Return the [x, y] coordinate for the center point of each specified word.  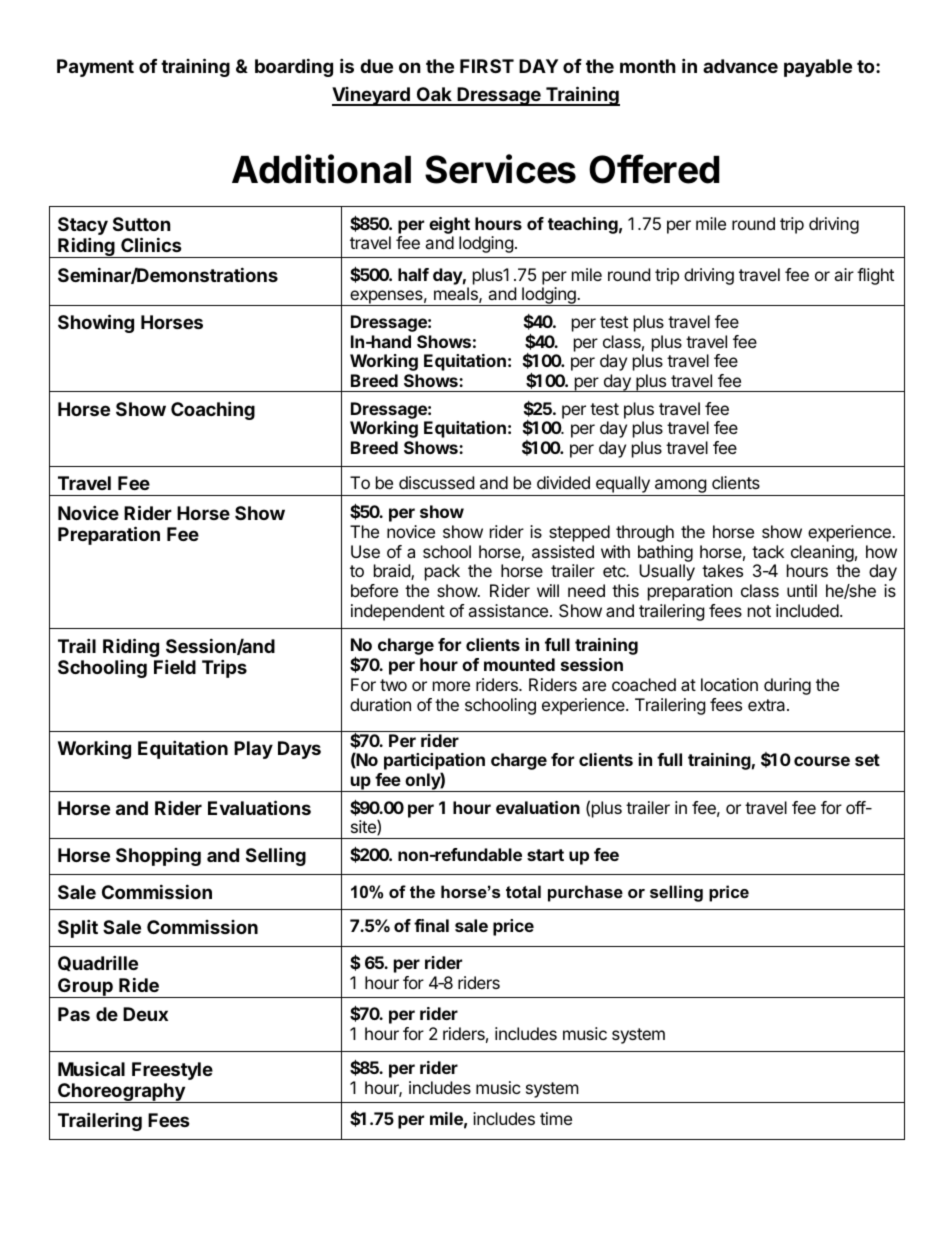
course [822, 761]
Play [253, 750]
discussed [436, 482]
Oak [434, 96]
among [680, 487]
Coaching [213, 410]
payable [818, 68]
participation [434, 763]
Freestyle [172, 1071]
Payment [95, 68]
